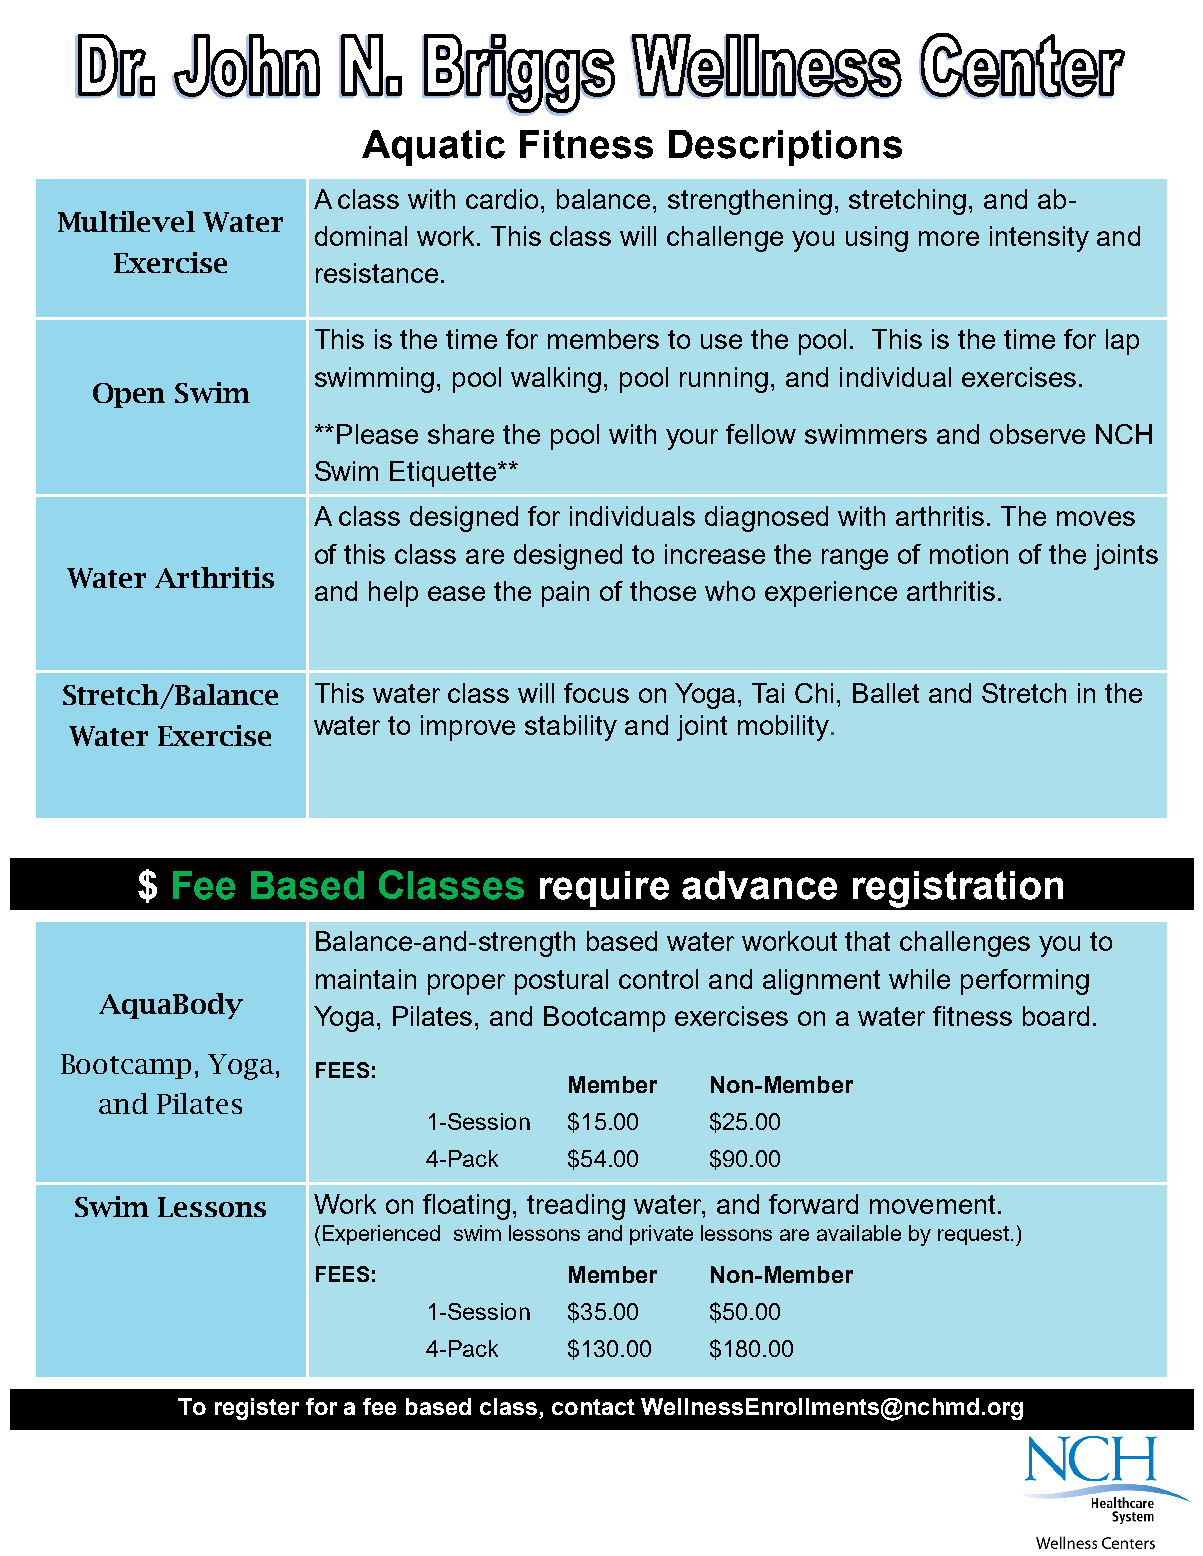 Image resolution: width=1203 pixels, height=1556 pixels. I want to click on observe, so click(1037, 434).
